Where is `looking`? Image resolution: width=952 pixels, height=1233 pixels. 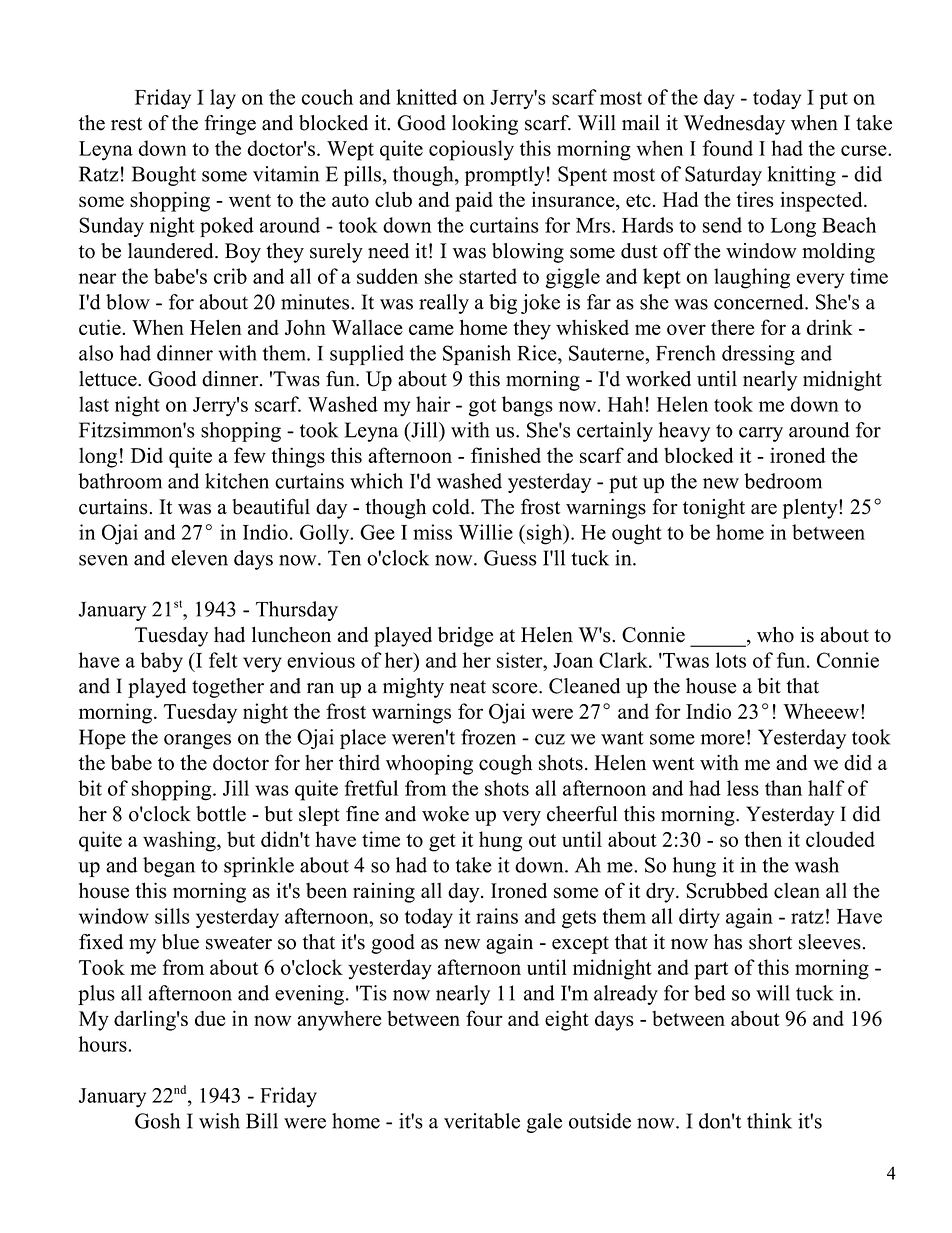 looking is located at coordinates (485, 125).
